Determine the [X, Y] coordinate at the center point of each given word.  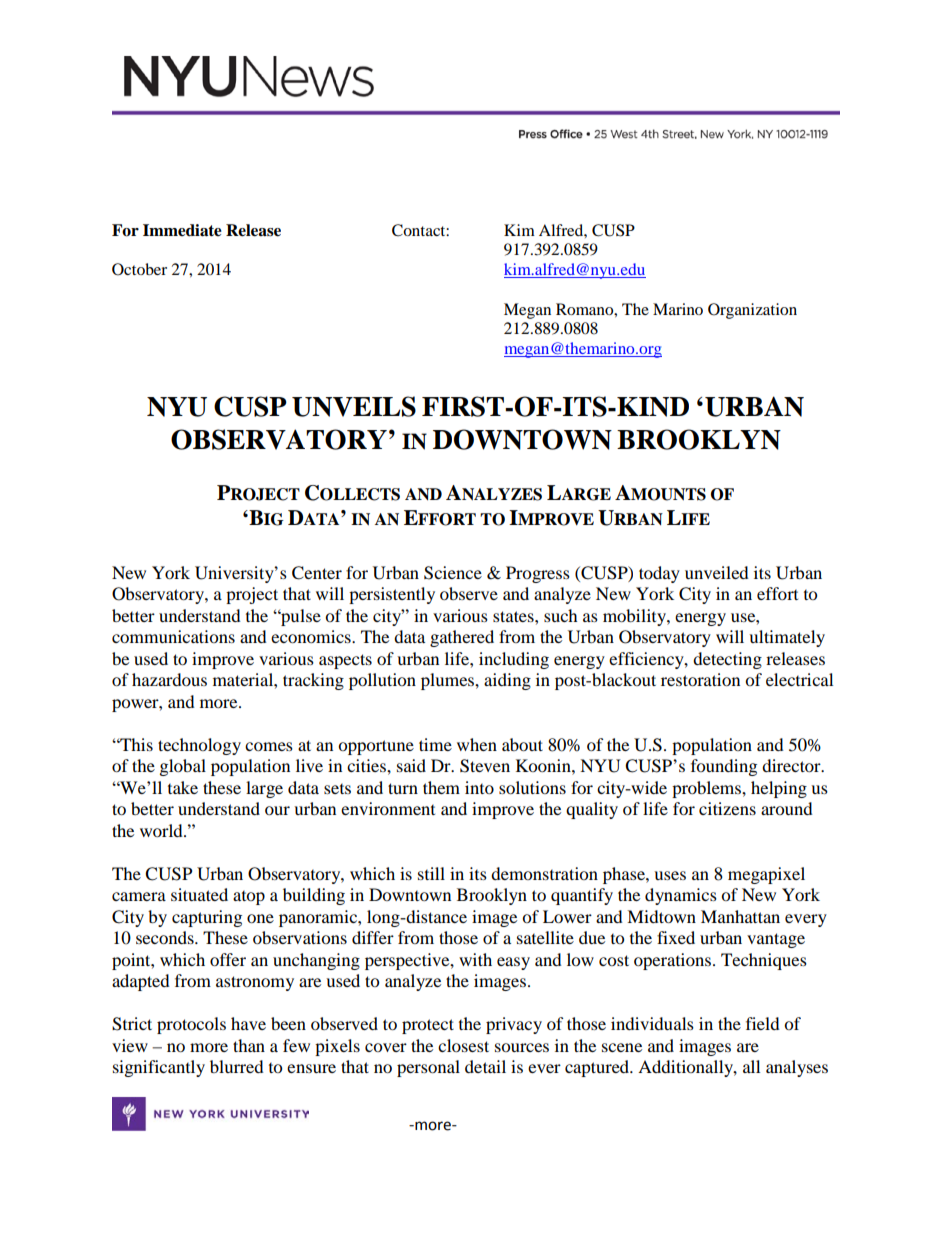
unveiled [717, 572]
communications [173, 636]
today [659, 574]
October [139, 269]
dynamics [681, 896]
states [514, 616]
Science [453, 573]
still [431, 873]
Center [317, 573]
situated [199, 894]
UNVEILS [354, 406]
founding [724, 767]
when [477, 744]
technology [199, 746]
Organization [752, 311]
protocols [191, 1025]
